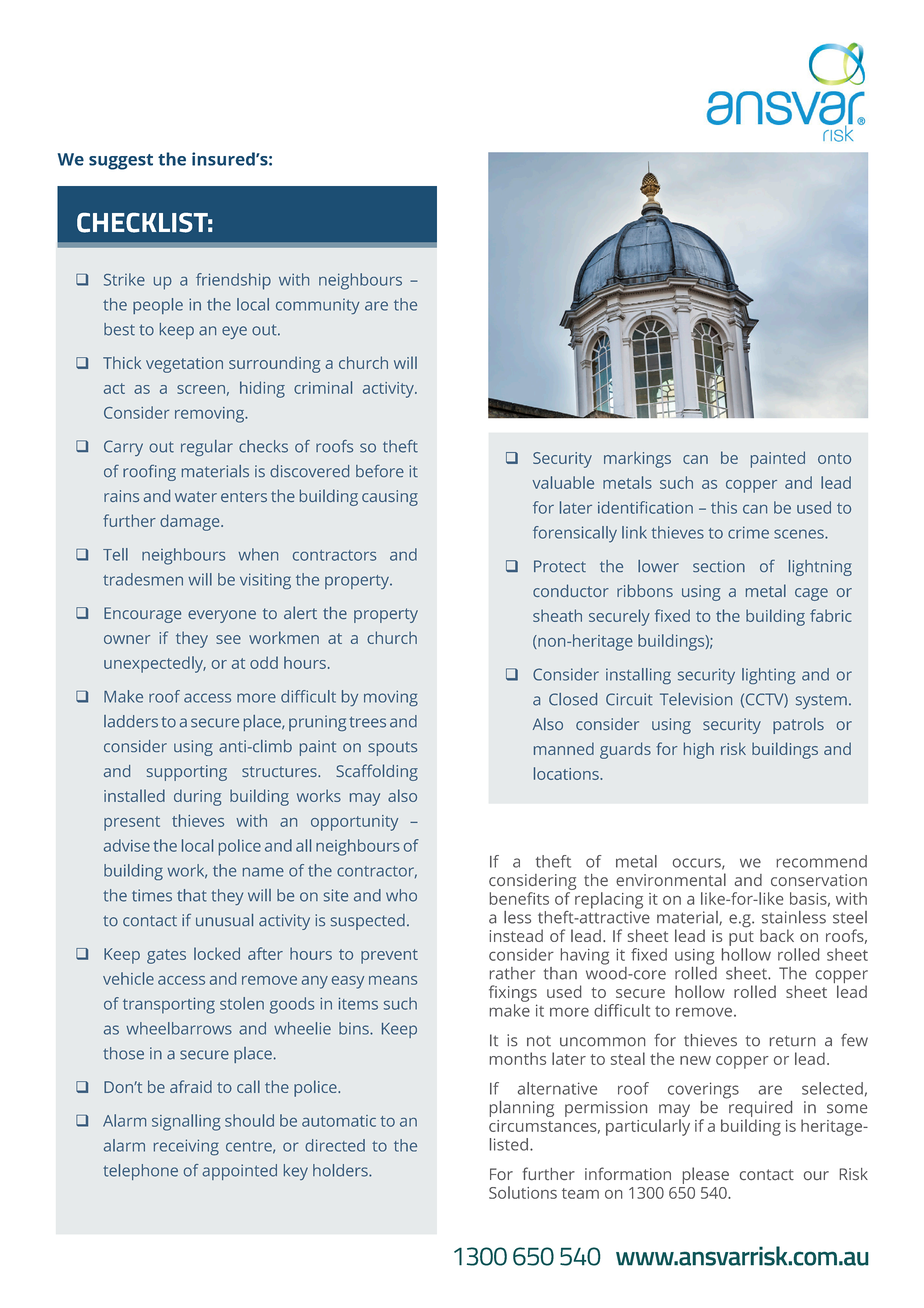  I want to click on locations, so click(567, 773).
